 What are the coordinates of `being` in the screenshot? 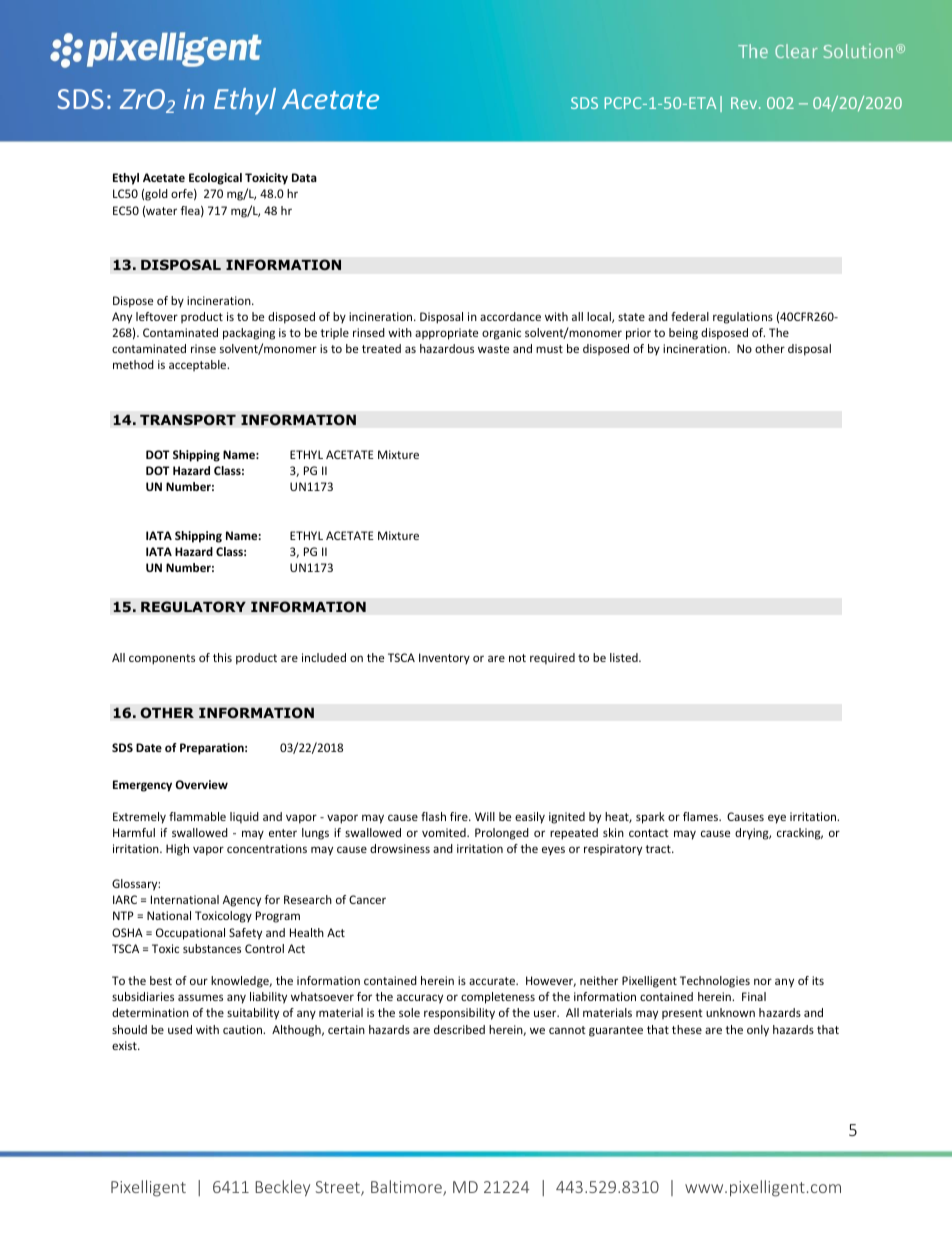 It's located at (683, 334).
